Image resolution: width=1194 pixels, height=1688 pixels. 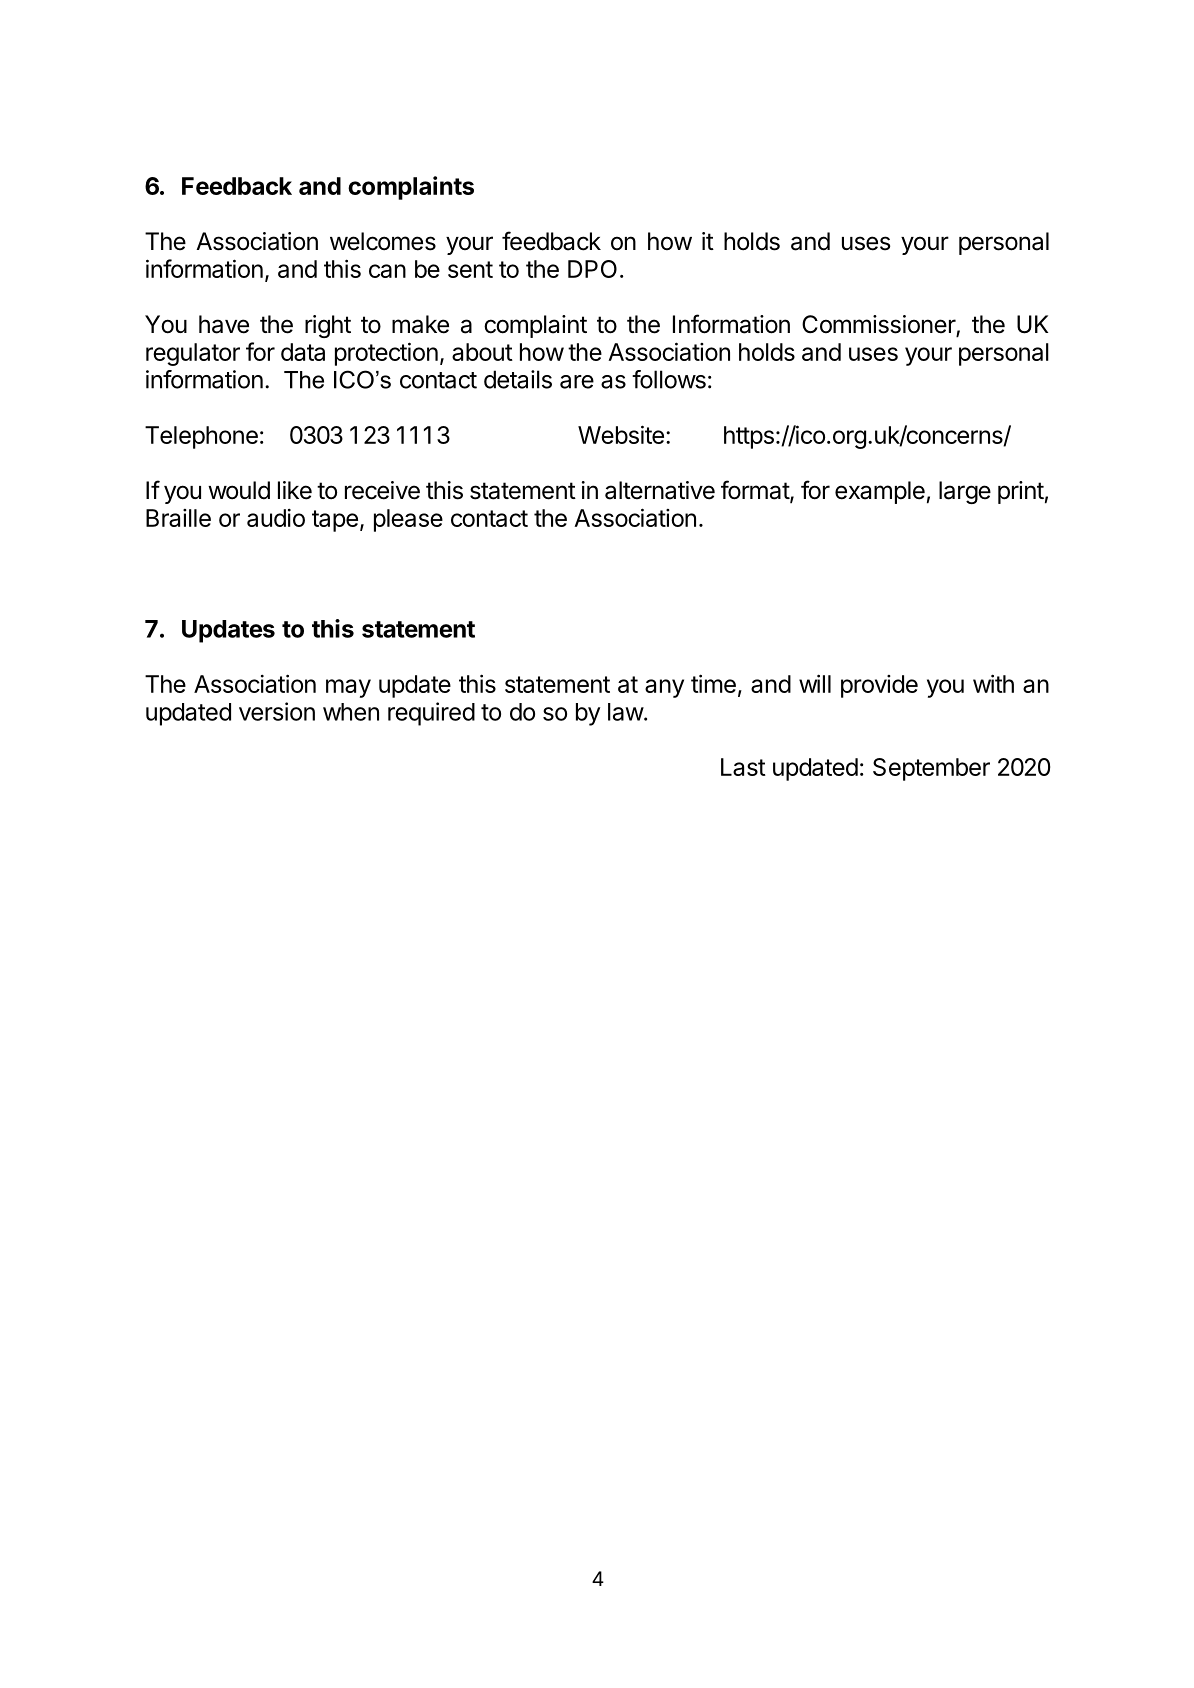 What do you see at coordinates (880, 492) in the page?
I see `example` at bounding box center [880, 492].
